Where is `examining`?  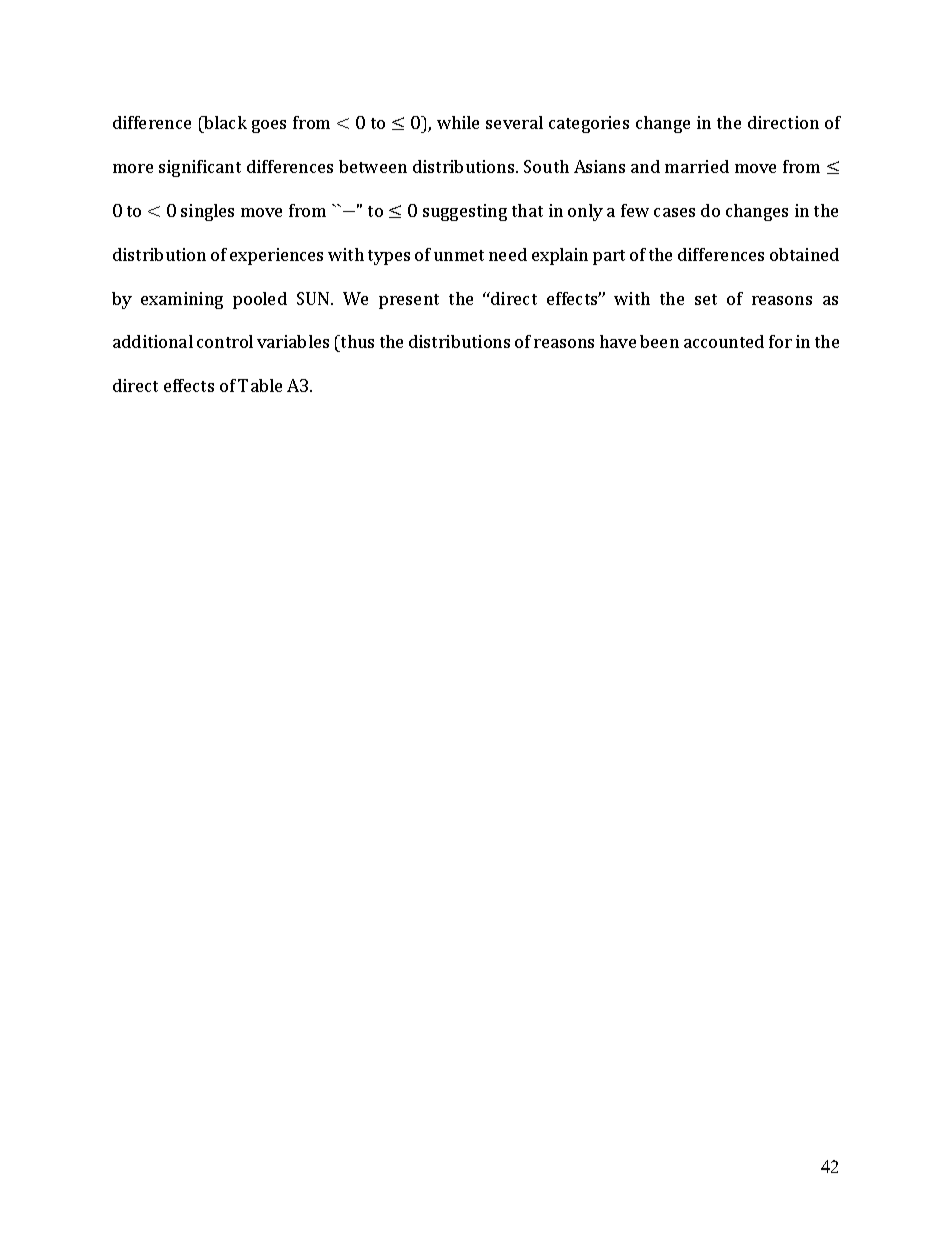
examining is located at coordinates (182, 300).
